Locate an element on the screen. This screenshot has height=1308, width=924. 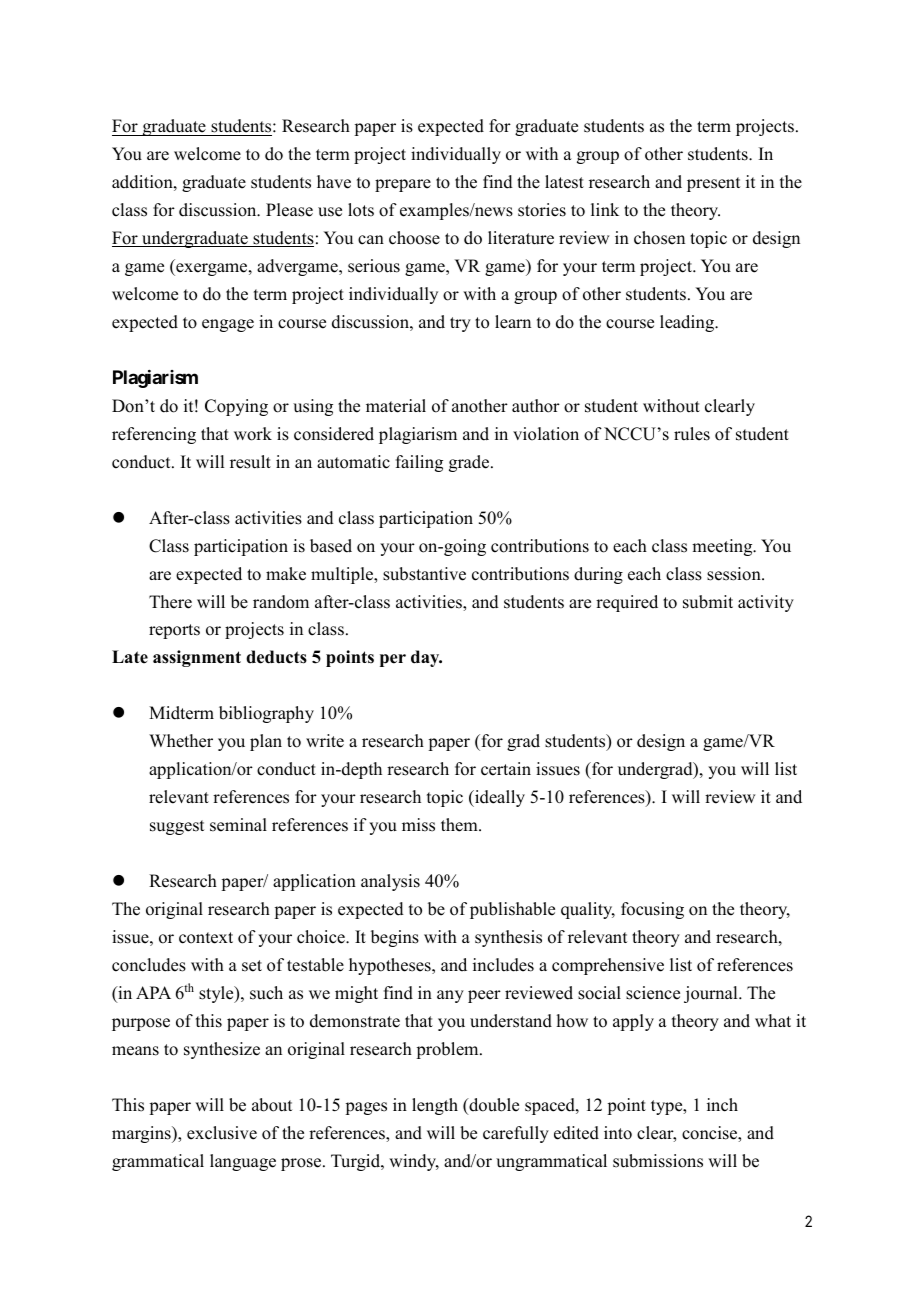
publishable is located at coordinates (512, 910).
